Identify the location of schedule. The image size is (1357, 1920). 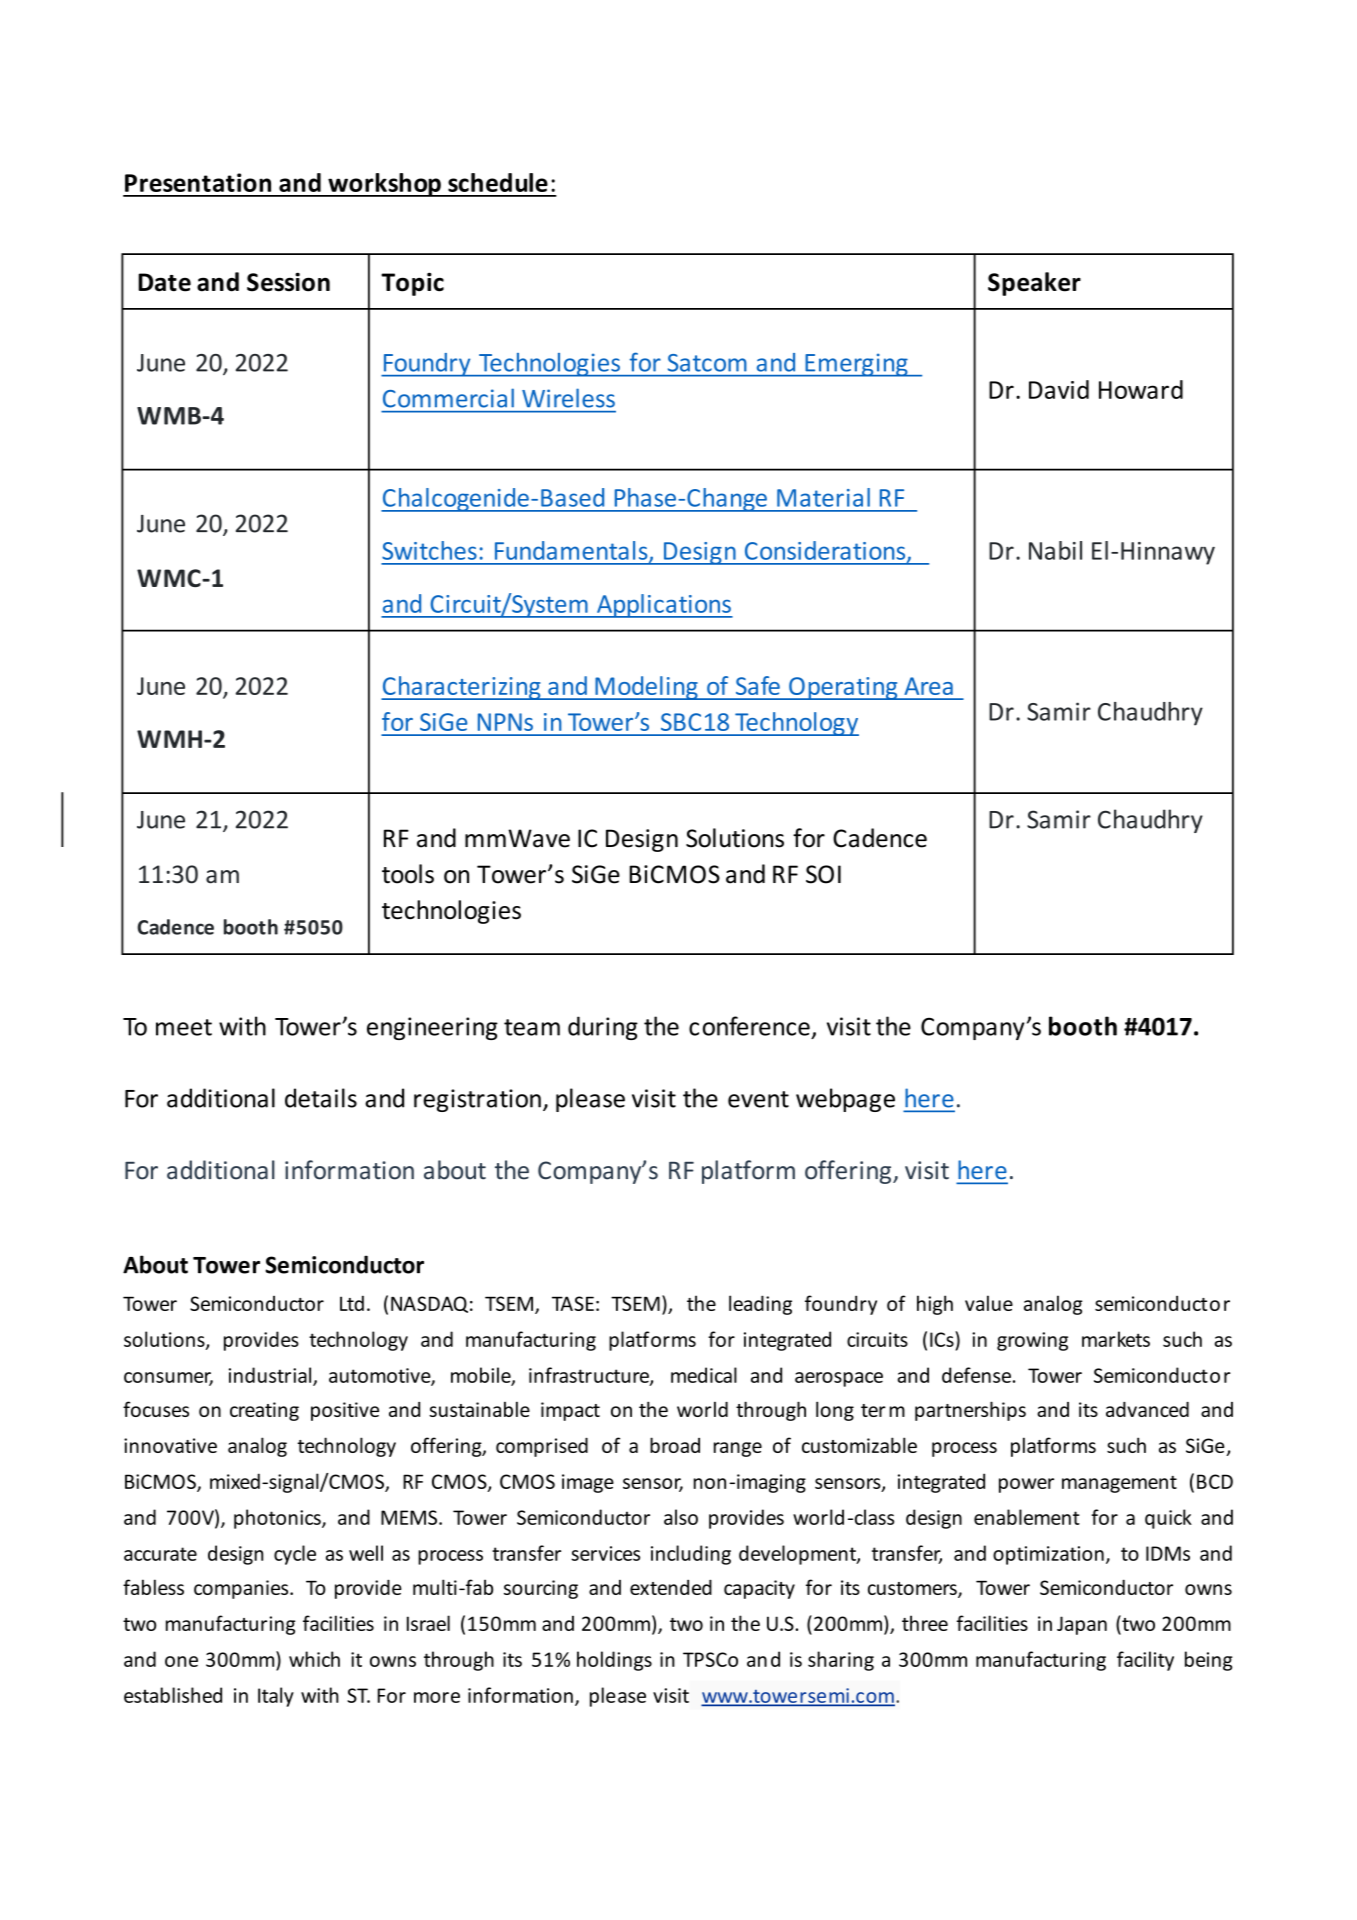
(498, 182).
